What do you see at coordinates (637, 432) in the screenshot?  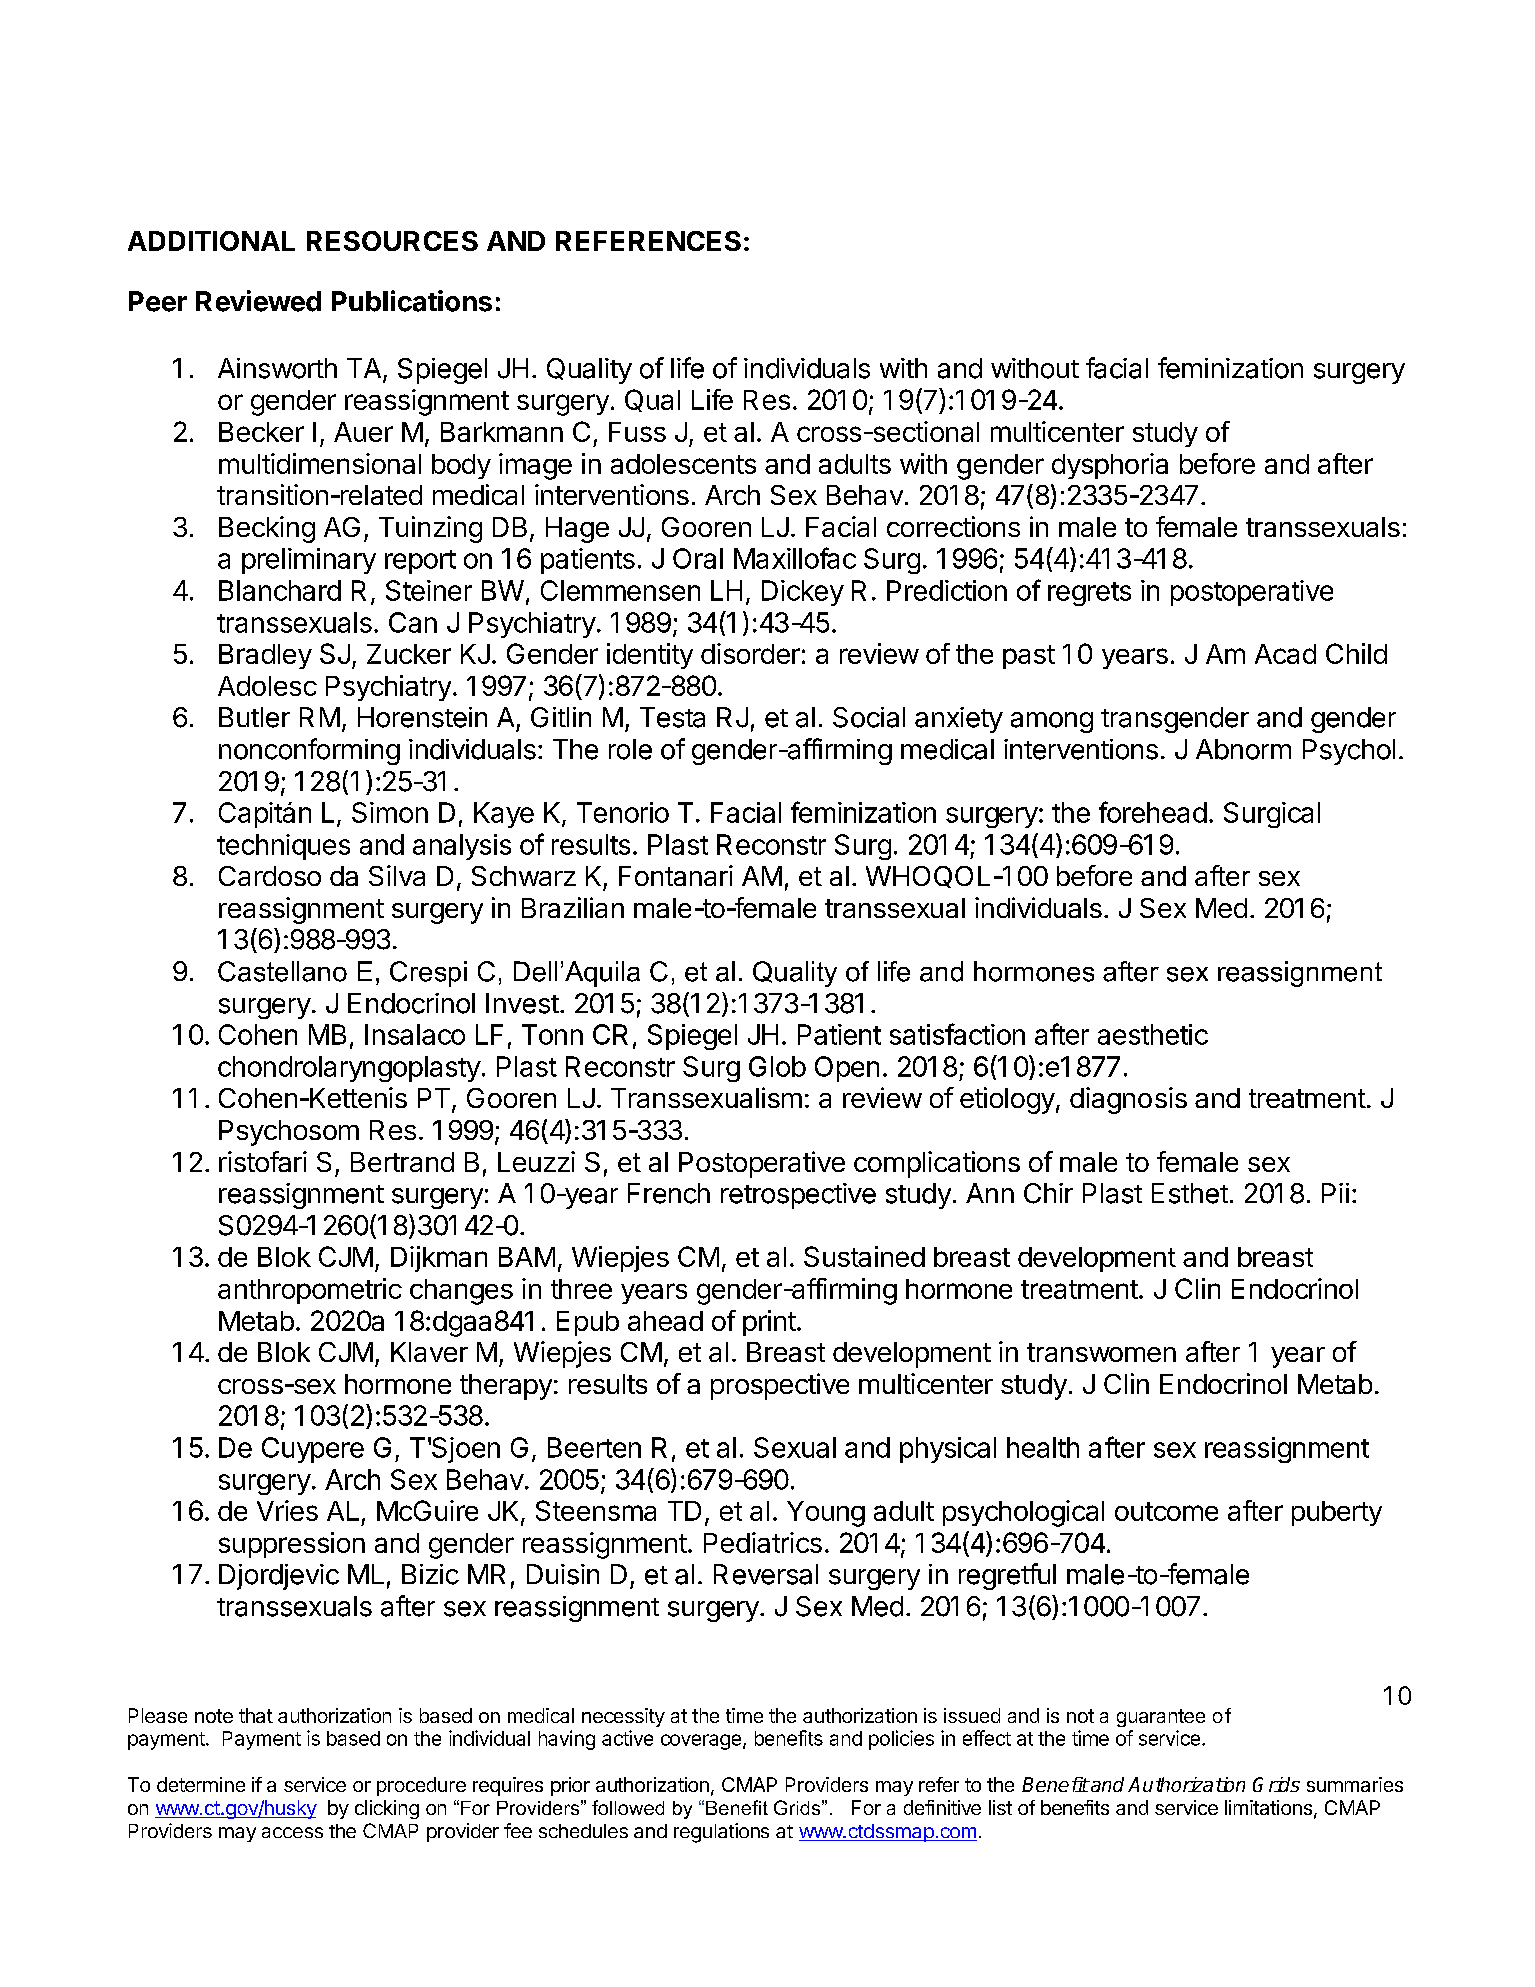 I see `Fuss` at bounding box center [637, 432].
